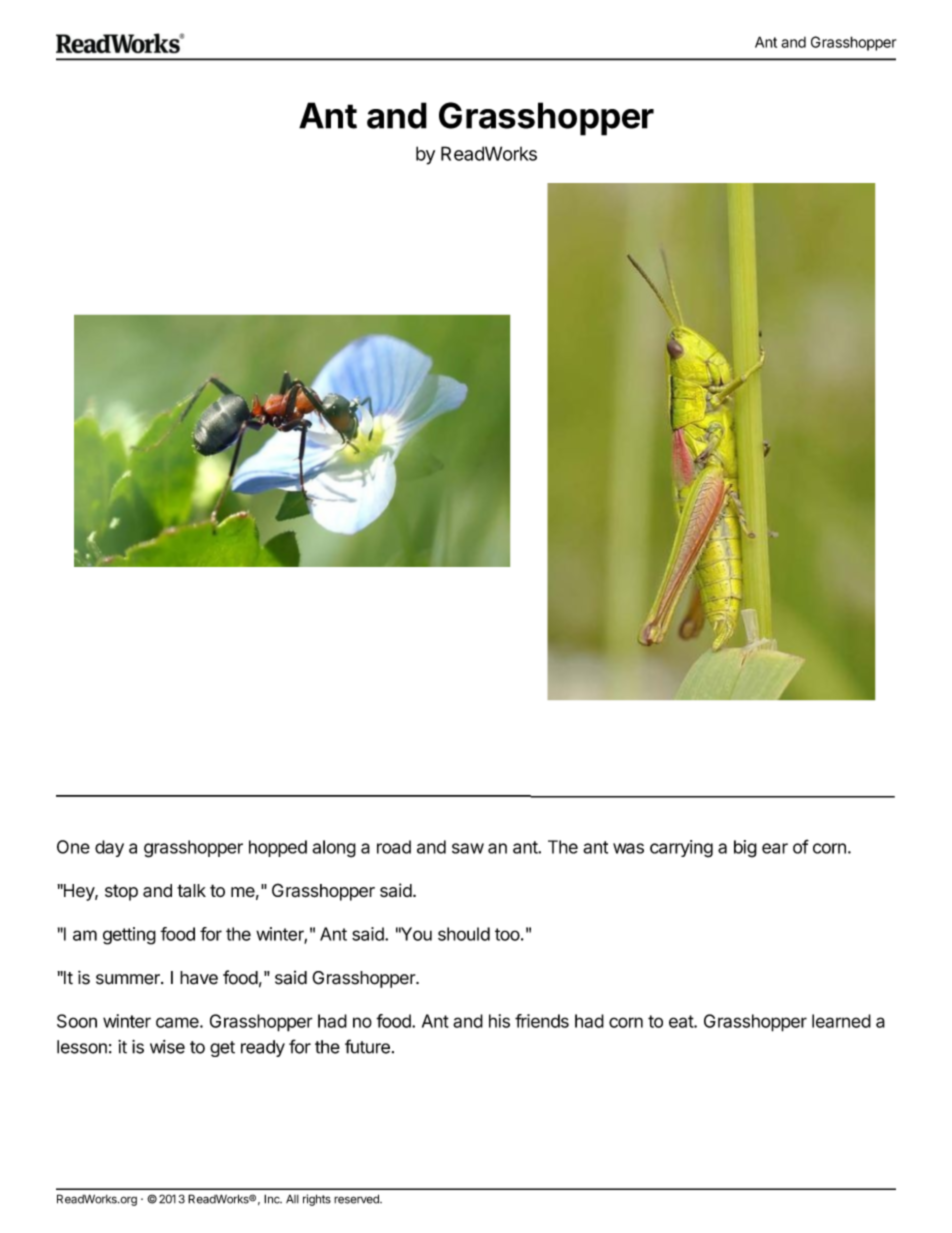  What do you see at coordinates (499, 1021) in the screenshot?
I see `his` at bounding box center [499, 1021].
